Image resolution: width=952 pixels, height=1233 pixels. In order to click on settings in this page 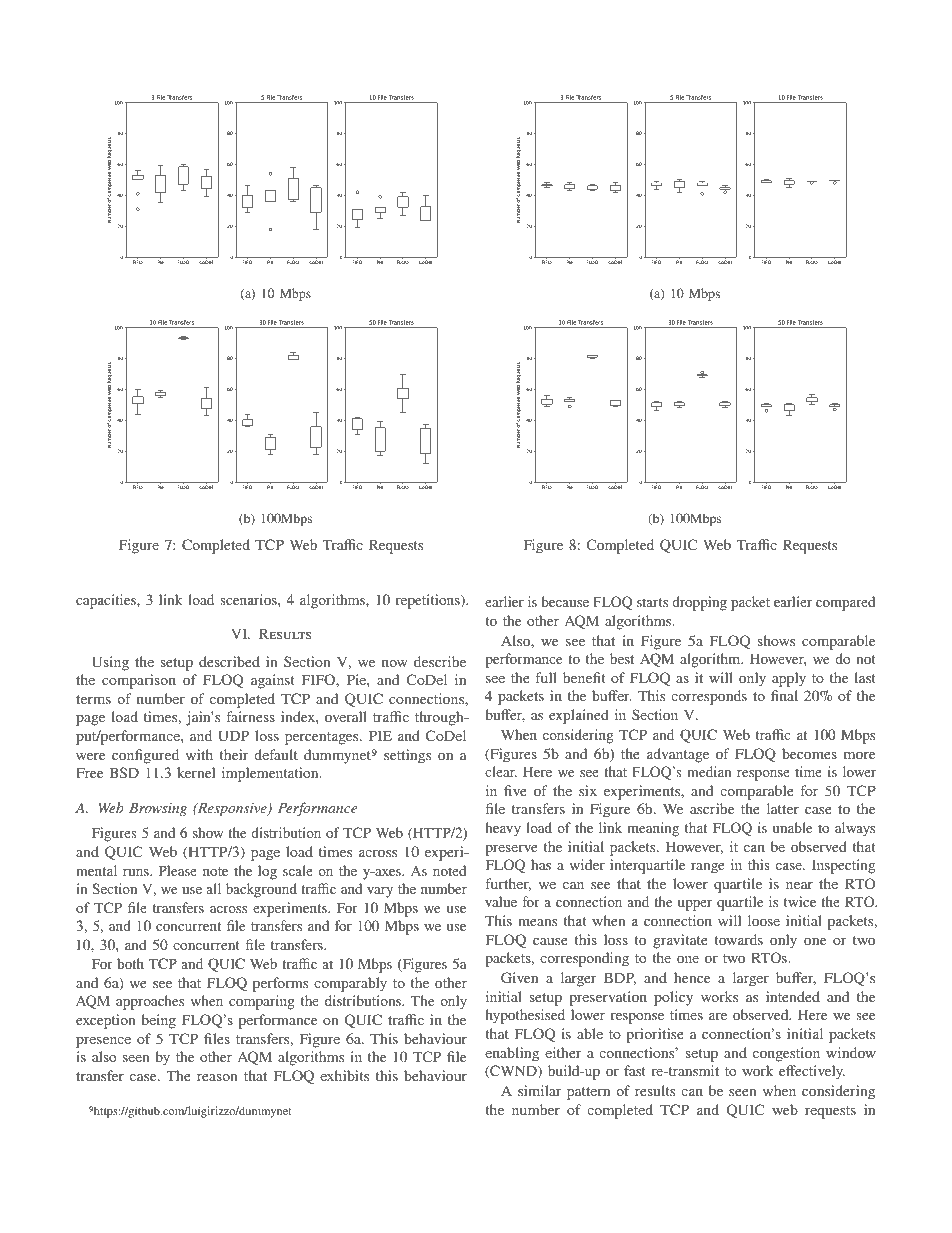, I will do `click(407, 756)`.
